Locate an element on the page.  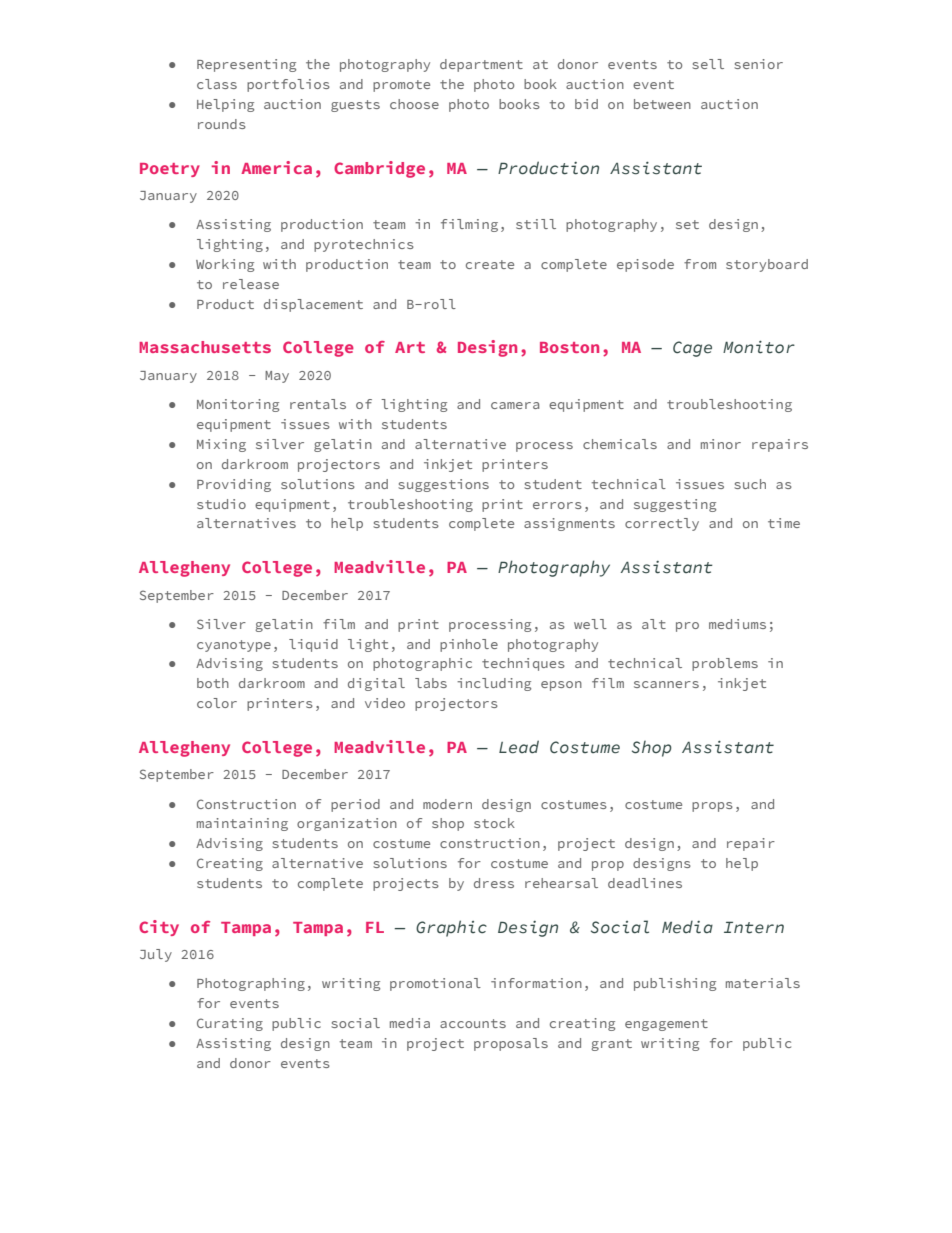
department is located at coordinates (481, 65).
